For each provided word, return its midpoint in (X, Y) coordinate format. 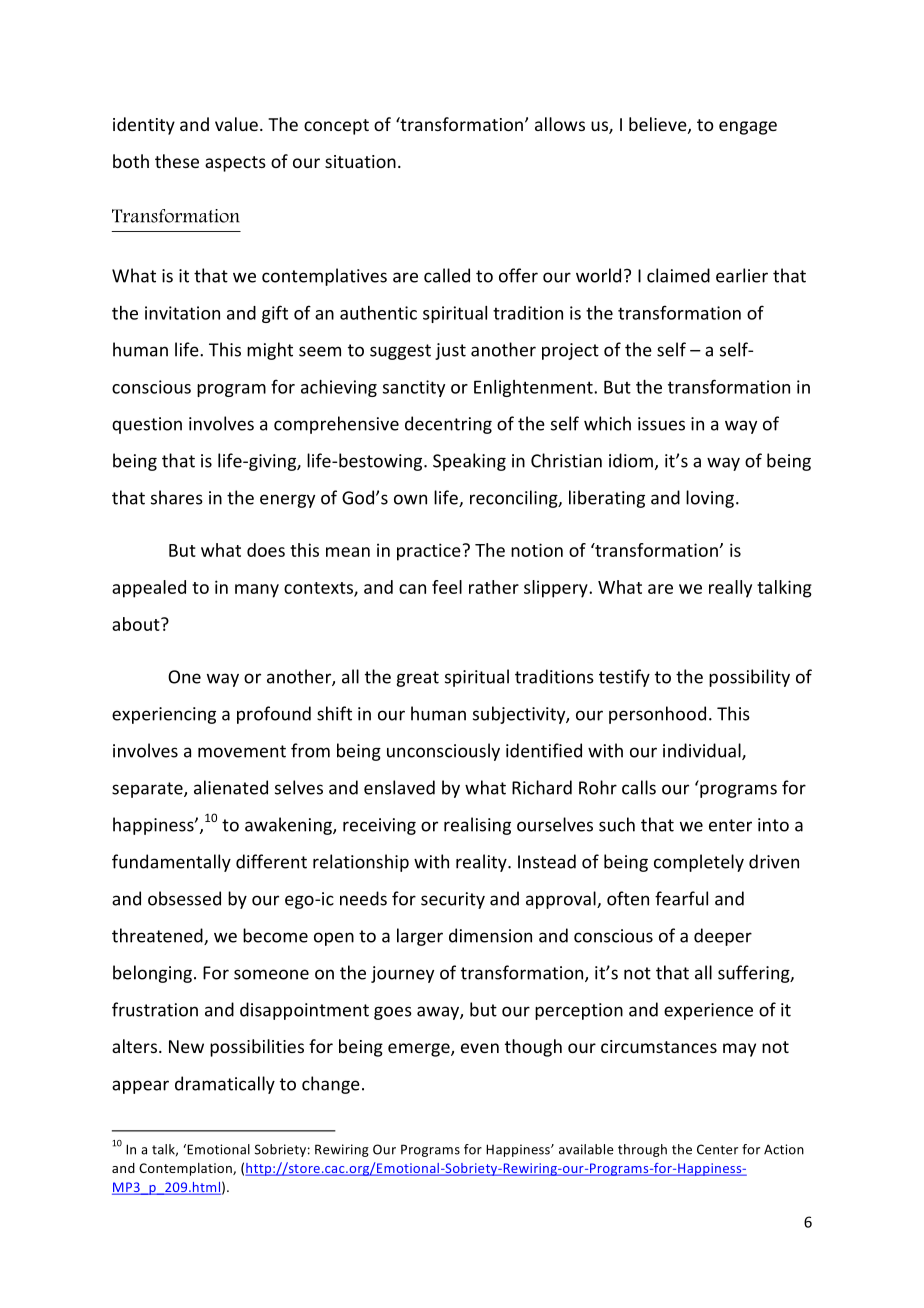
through (642, 1150)
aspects (235, 164)
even (480, 1048)
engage (748, 128)
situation (360, 161)
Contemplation (186, 1169)
